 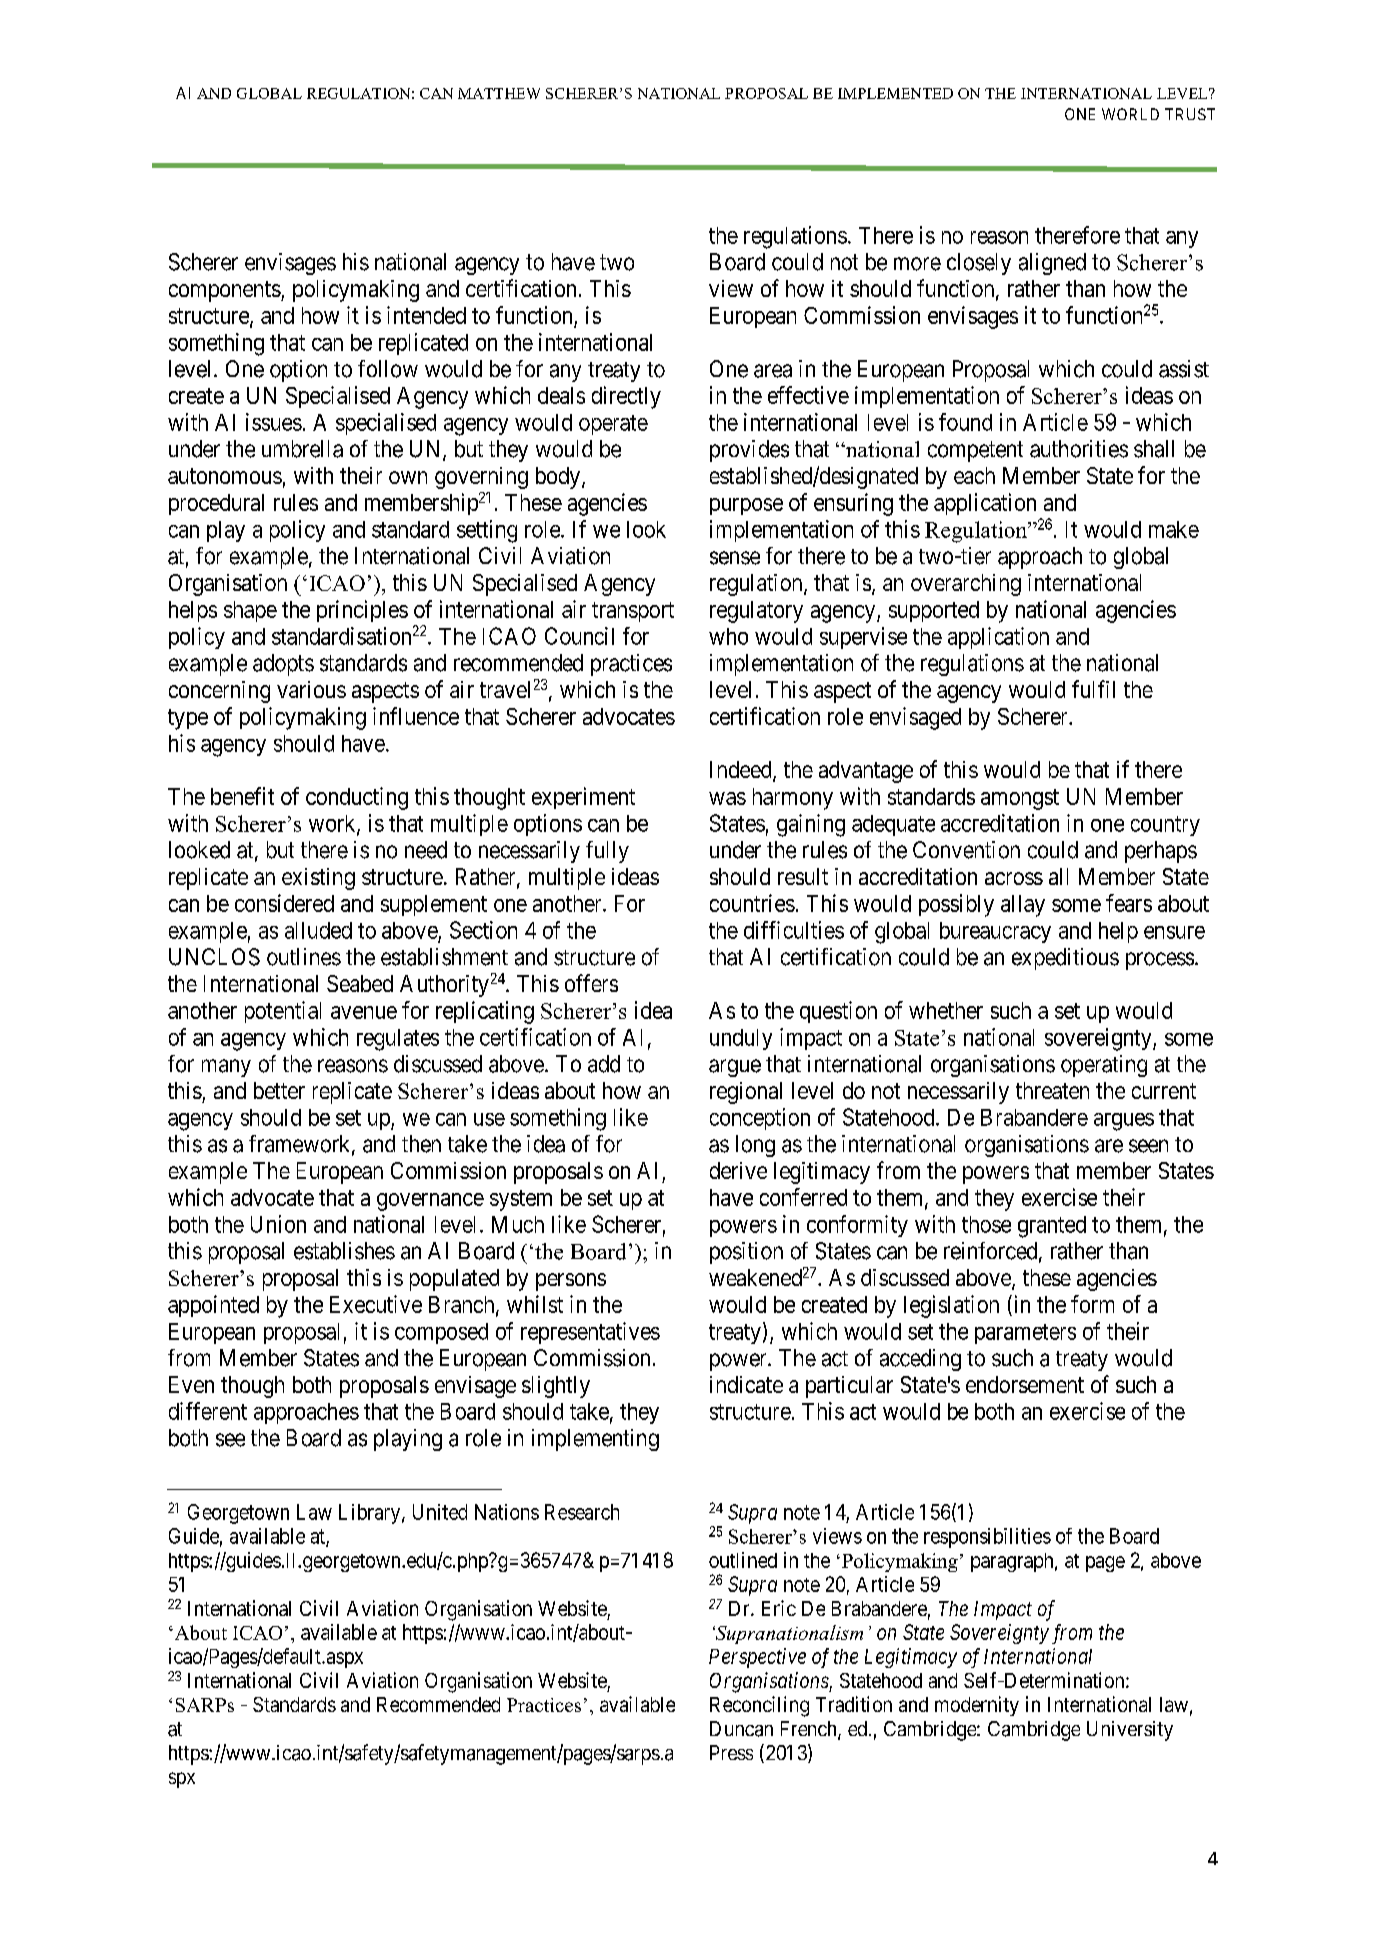 What do you see at coordinates (738, 1170) in the document?
I see `derive` at bounding box center [738, 1170].
